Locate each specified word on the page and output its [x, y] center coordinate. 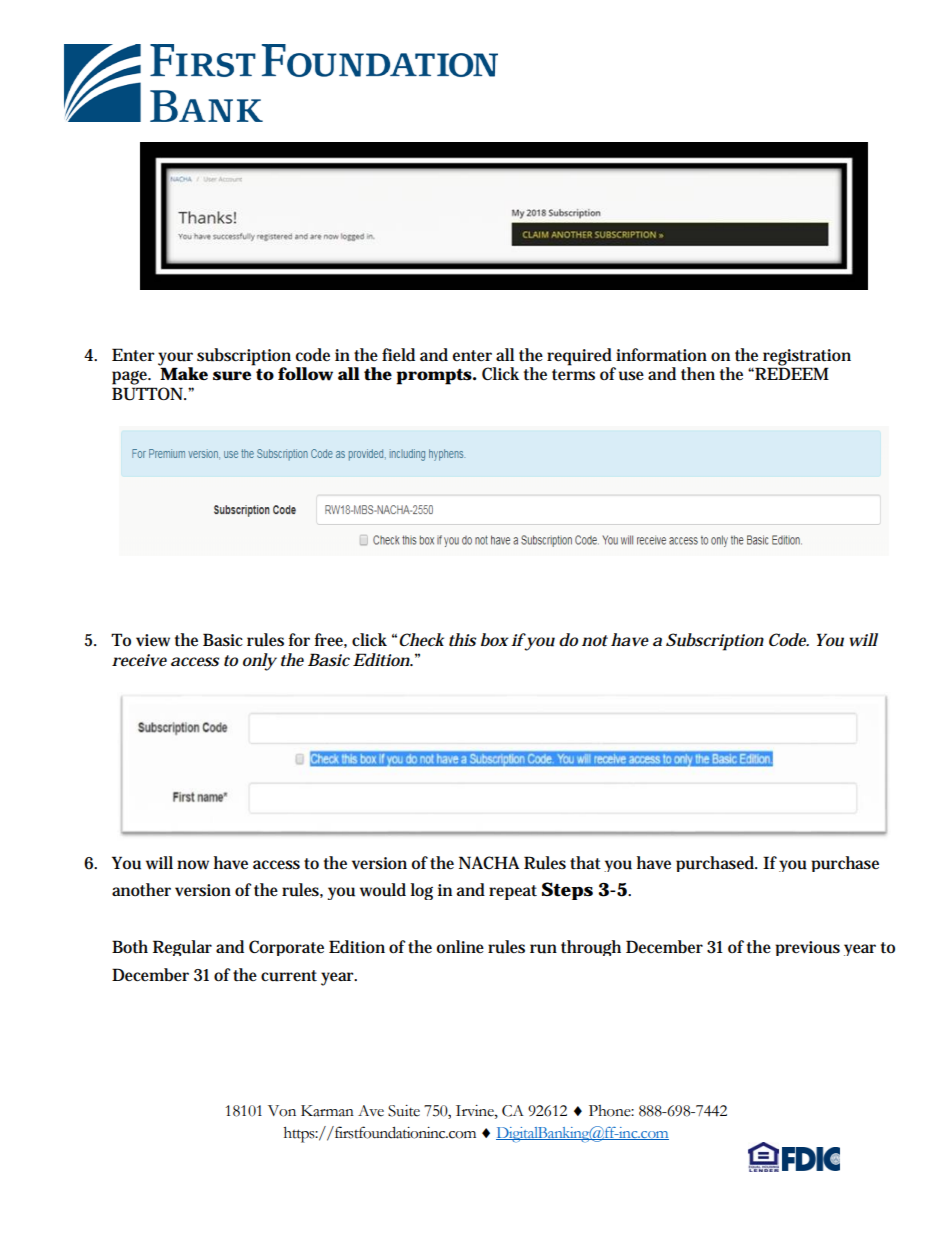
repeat [513, 892]
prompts [435, 377]
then [698, 374]
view [153, 640]
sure [232, 376]
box [494, 640]
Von [282, 1111]
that [585, 863]
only [260, 662]
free [330, 640]
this [462, 640]
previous [807, 948]
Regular [182, 948]
